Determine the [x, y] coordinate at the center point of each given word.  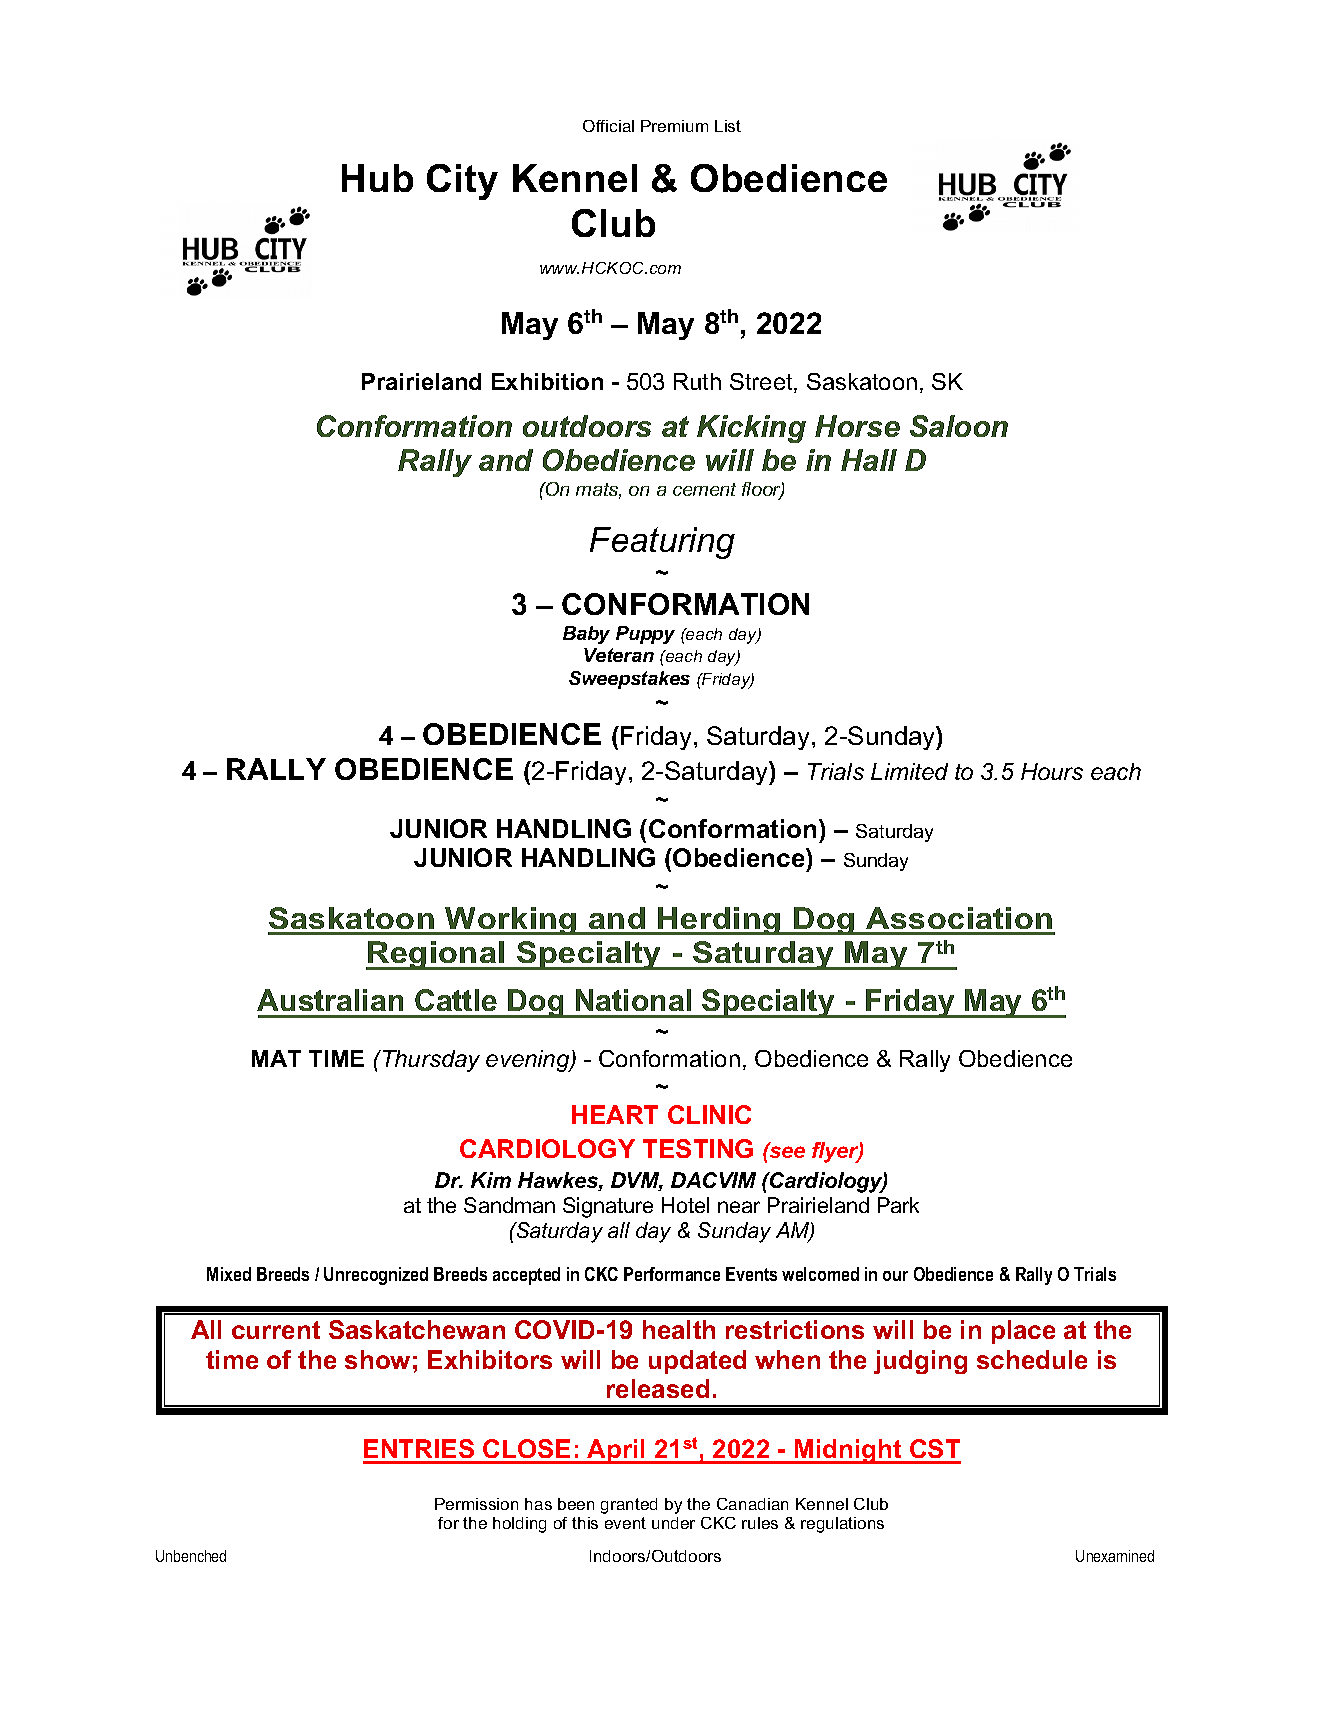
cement [704, 489]
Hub [377, 178]
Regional [436, 955]
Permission [476, 1504]
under [673, 1523]
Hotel [685, 1205]
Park [898, 1205]
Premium [674, 126]
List [728, 126]
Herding [720, 921]
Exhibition [547, 381]
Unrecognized [376, 1276]
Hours [1052, 771]
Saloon [959, 426]
